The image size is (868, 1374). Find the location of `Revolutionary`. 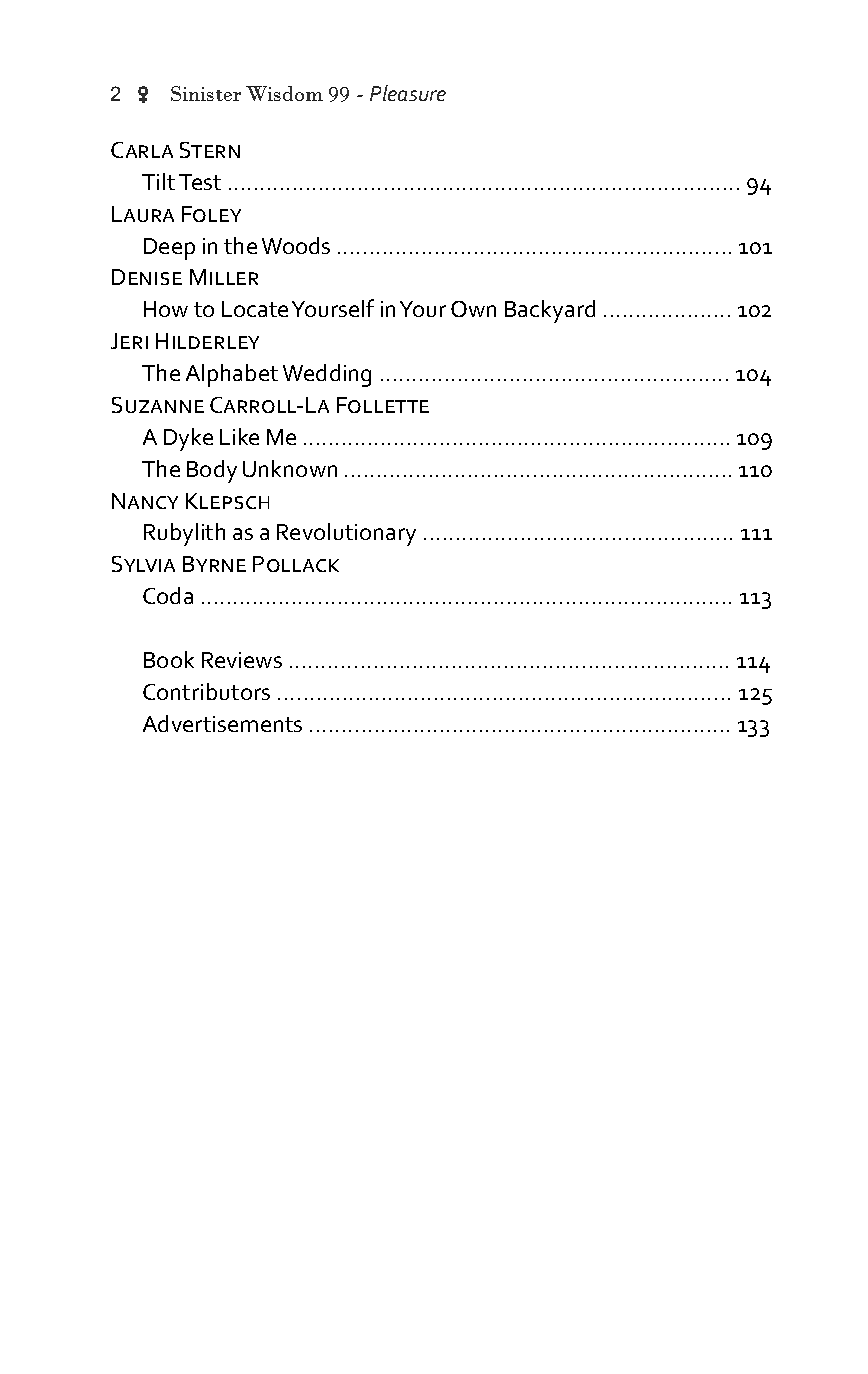

Revolutionary is located at coordinates (346, 534).
